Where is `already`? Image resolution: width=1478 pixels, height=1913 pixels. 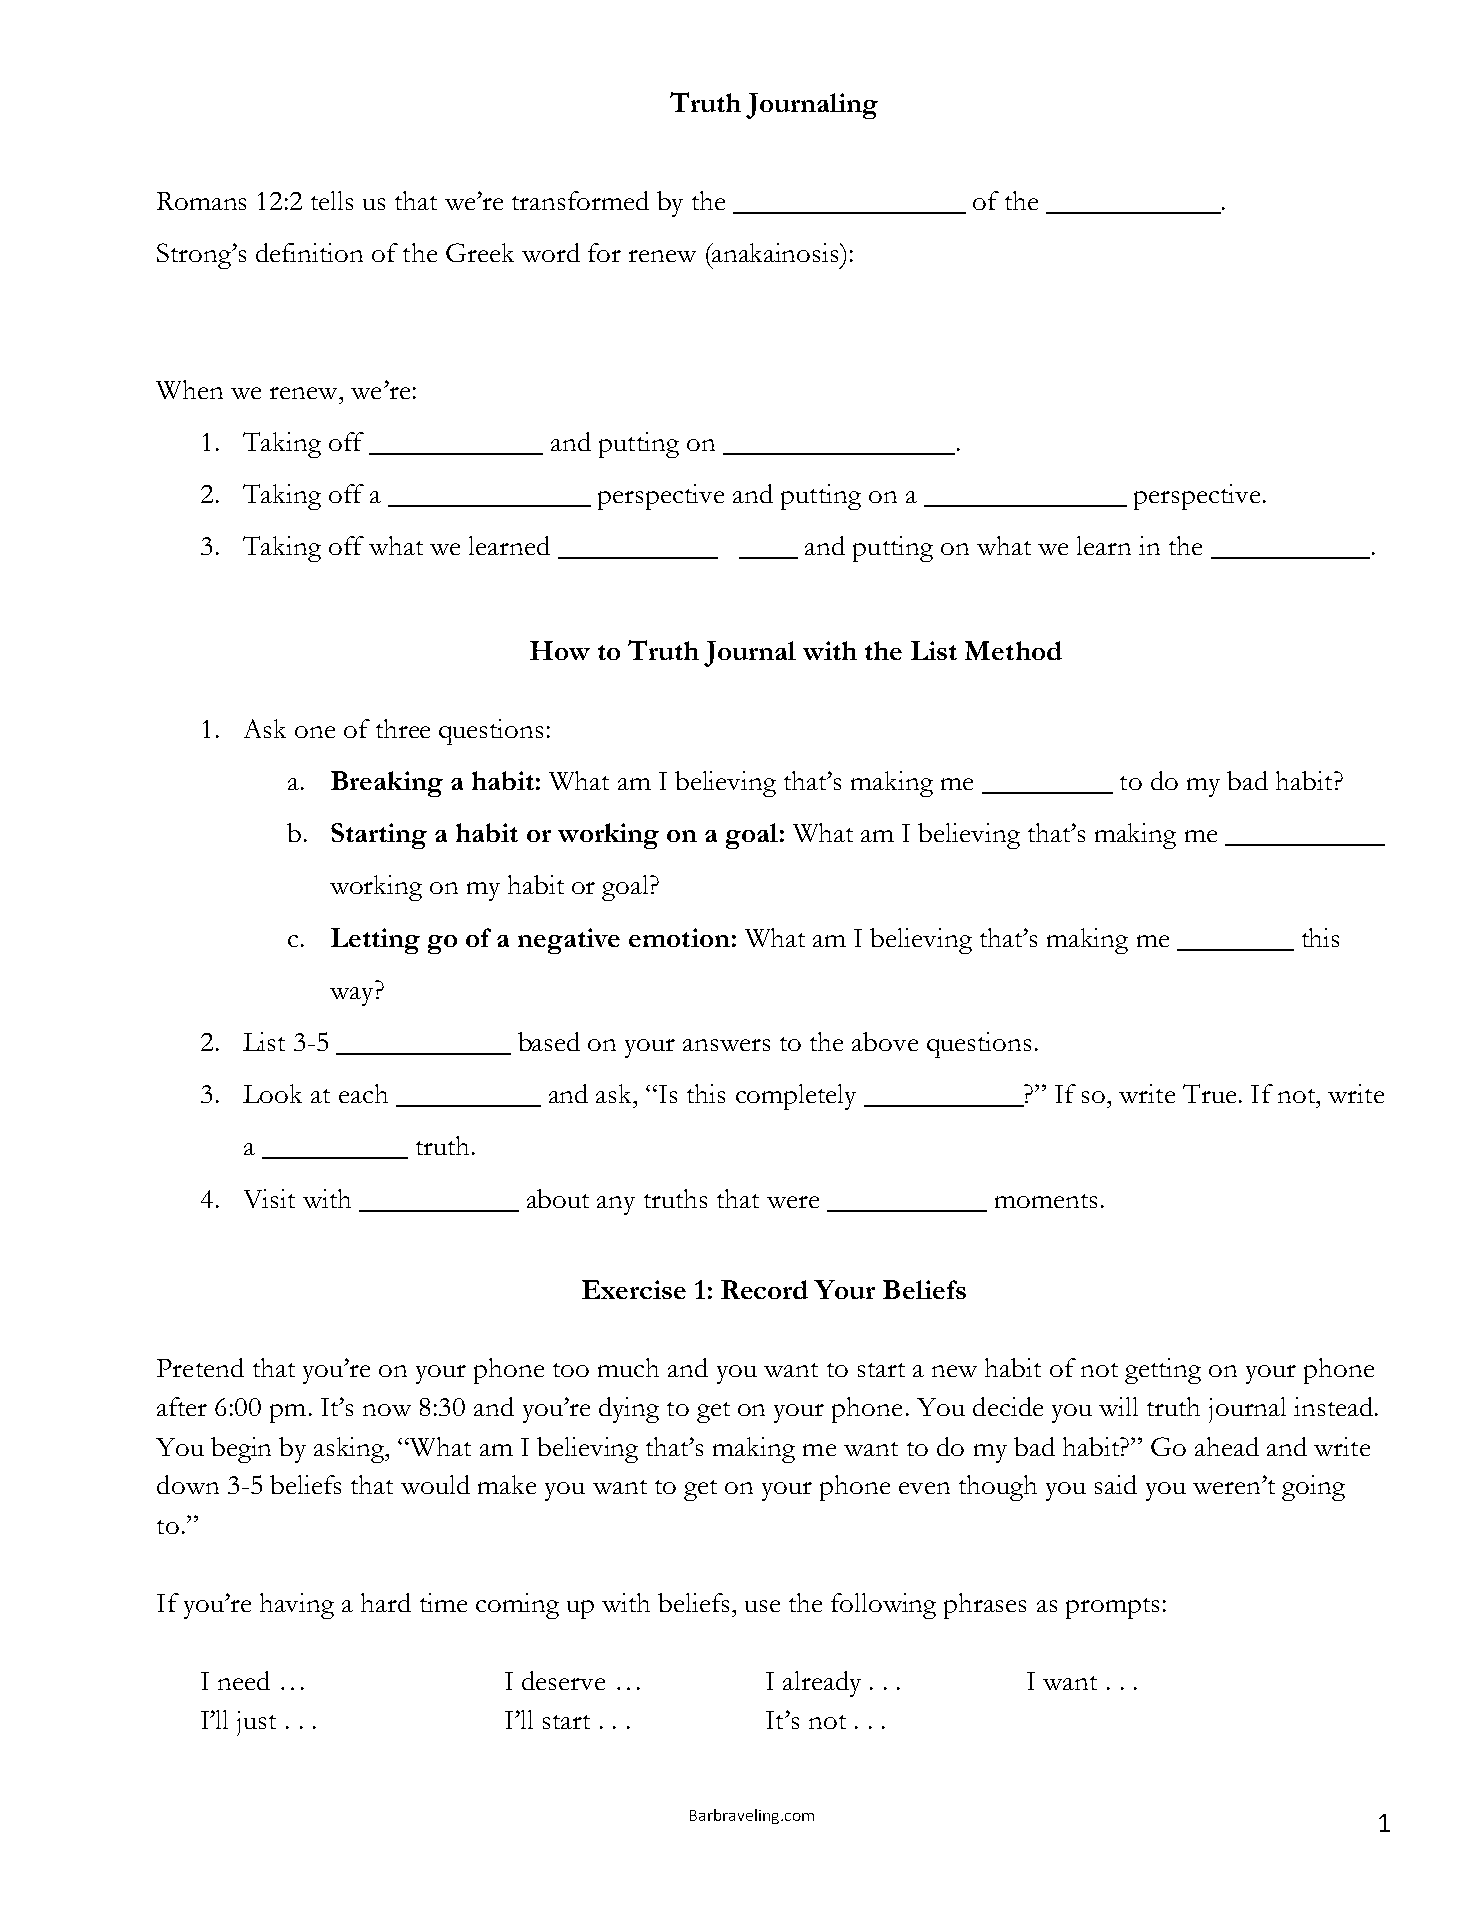
already is located at coordinates (822, 1684).
